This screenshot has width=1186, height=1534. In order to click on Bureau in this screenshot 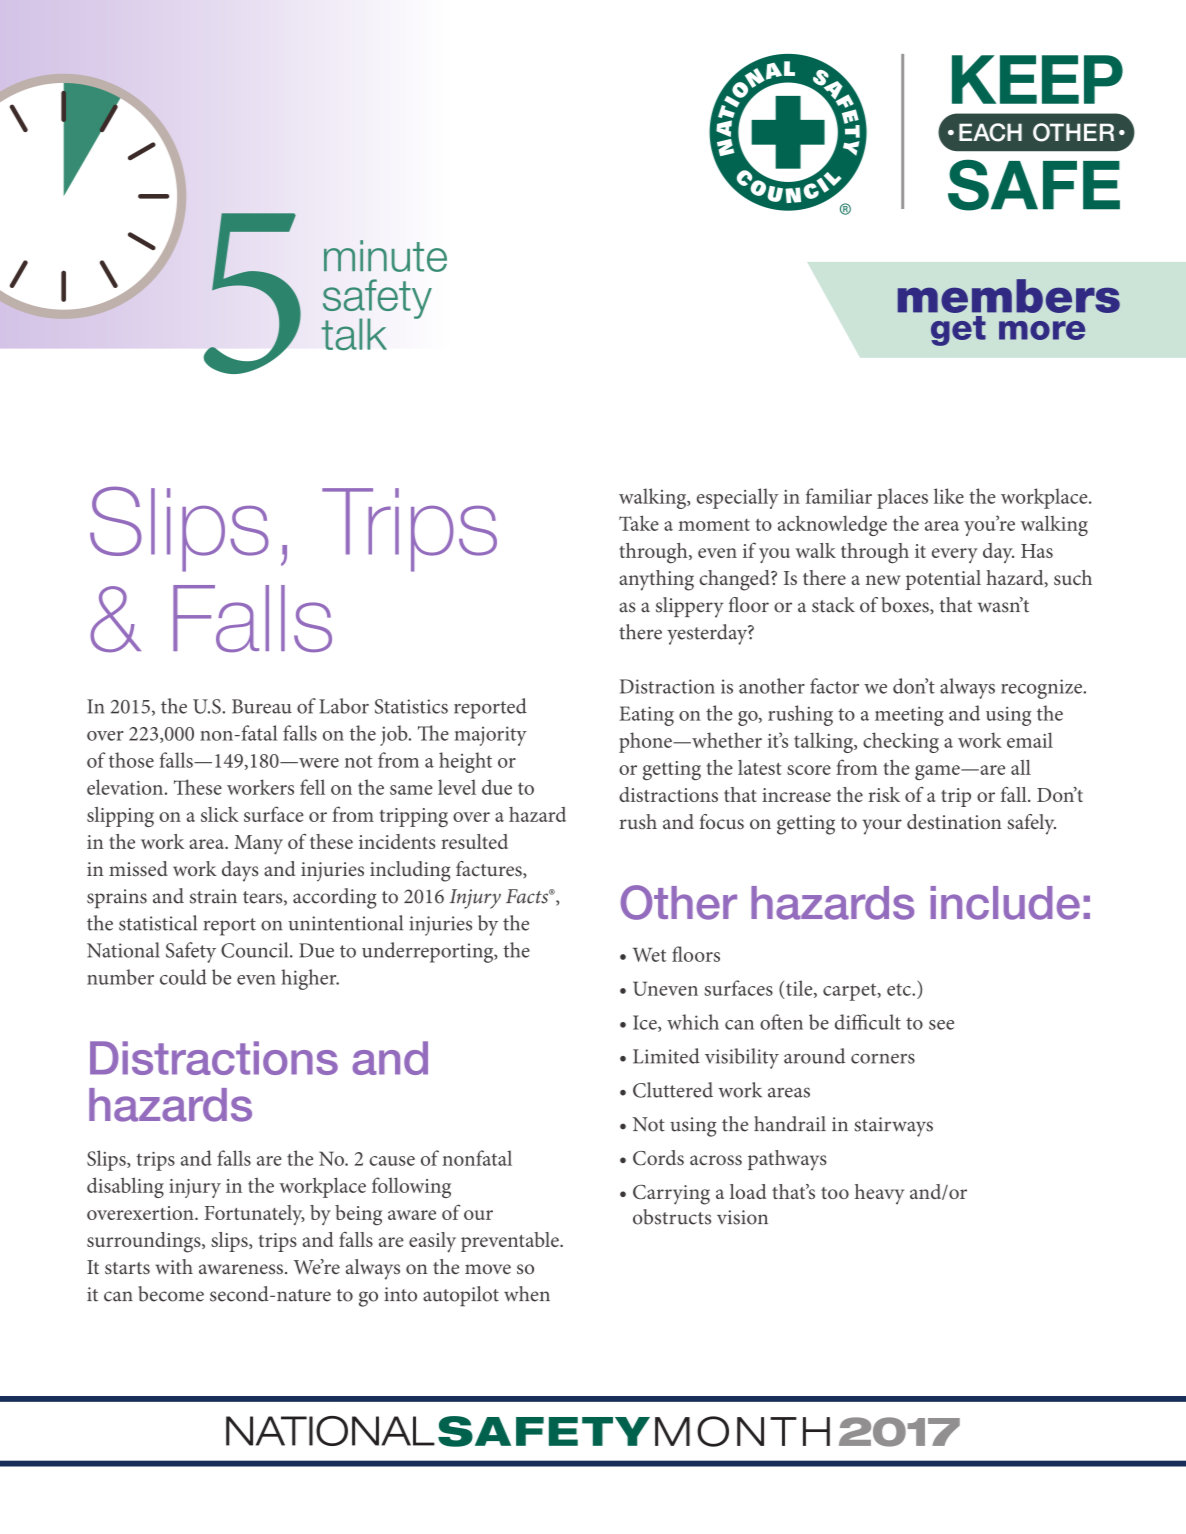, I will do `click(262, 706)`.
